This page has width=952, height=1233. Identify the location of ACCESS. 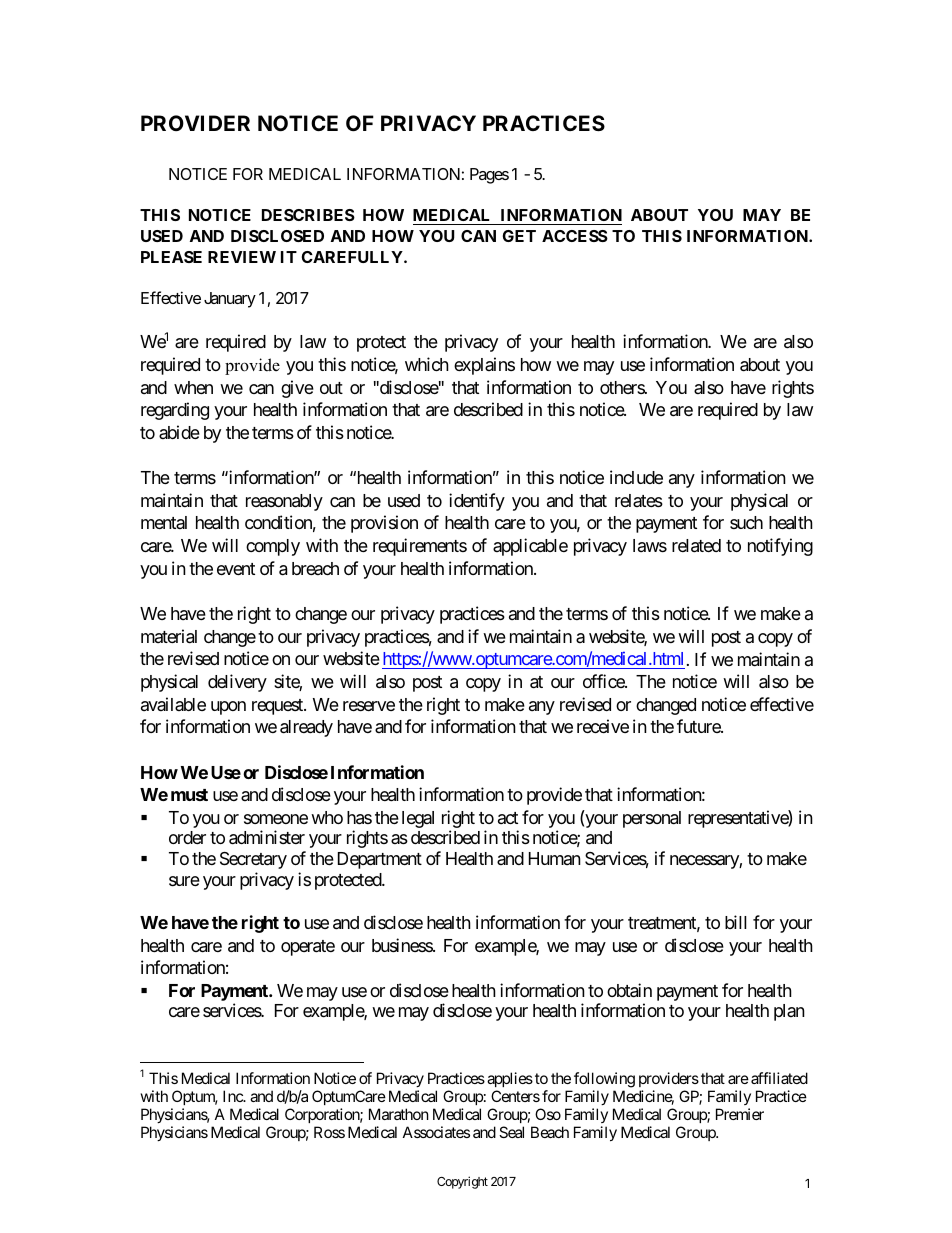
(575, 236).
